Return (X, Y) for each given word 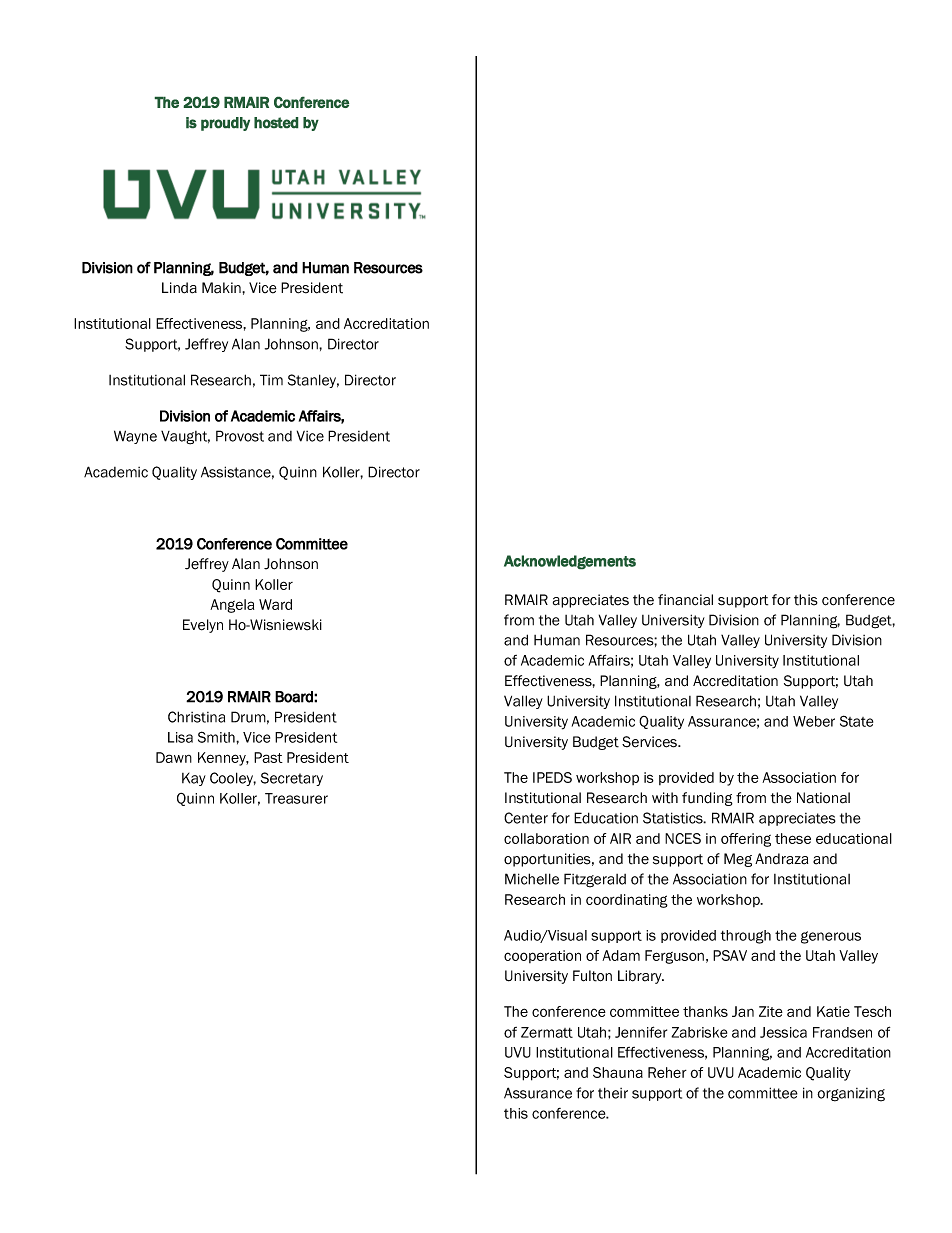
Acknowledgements (570, 562)
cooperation (542, 956)
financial (685, 600)
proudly (225, 124)
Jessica (783, 1032)
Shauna (618, 1072)
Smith (217, 737)
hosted (276, 123)
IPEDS (552, 777)
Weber (814, 721)
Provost (240, 436)
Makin (222, 288)
